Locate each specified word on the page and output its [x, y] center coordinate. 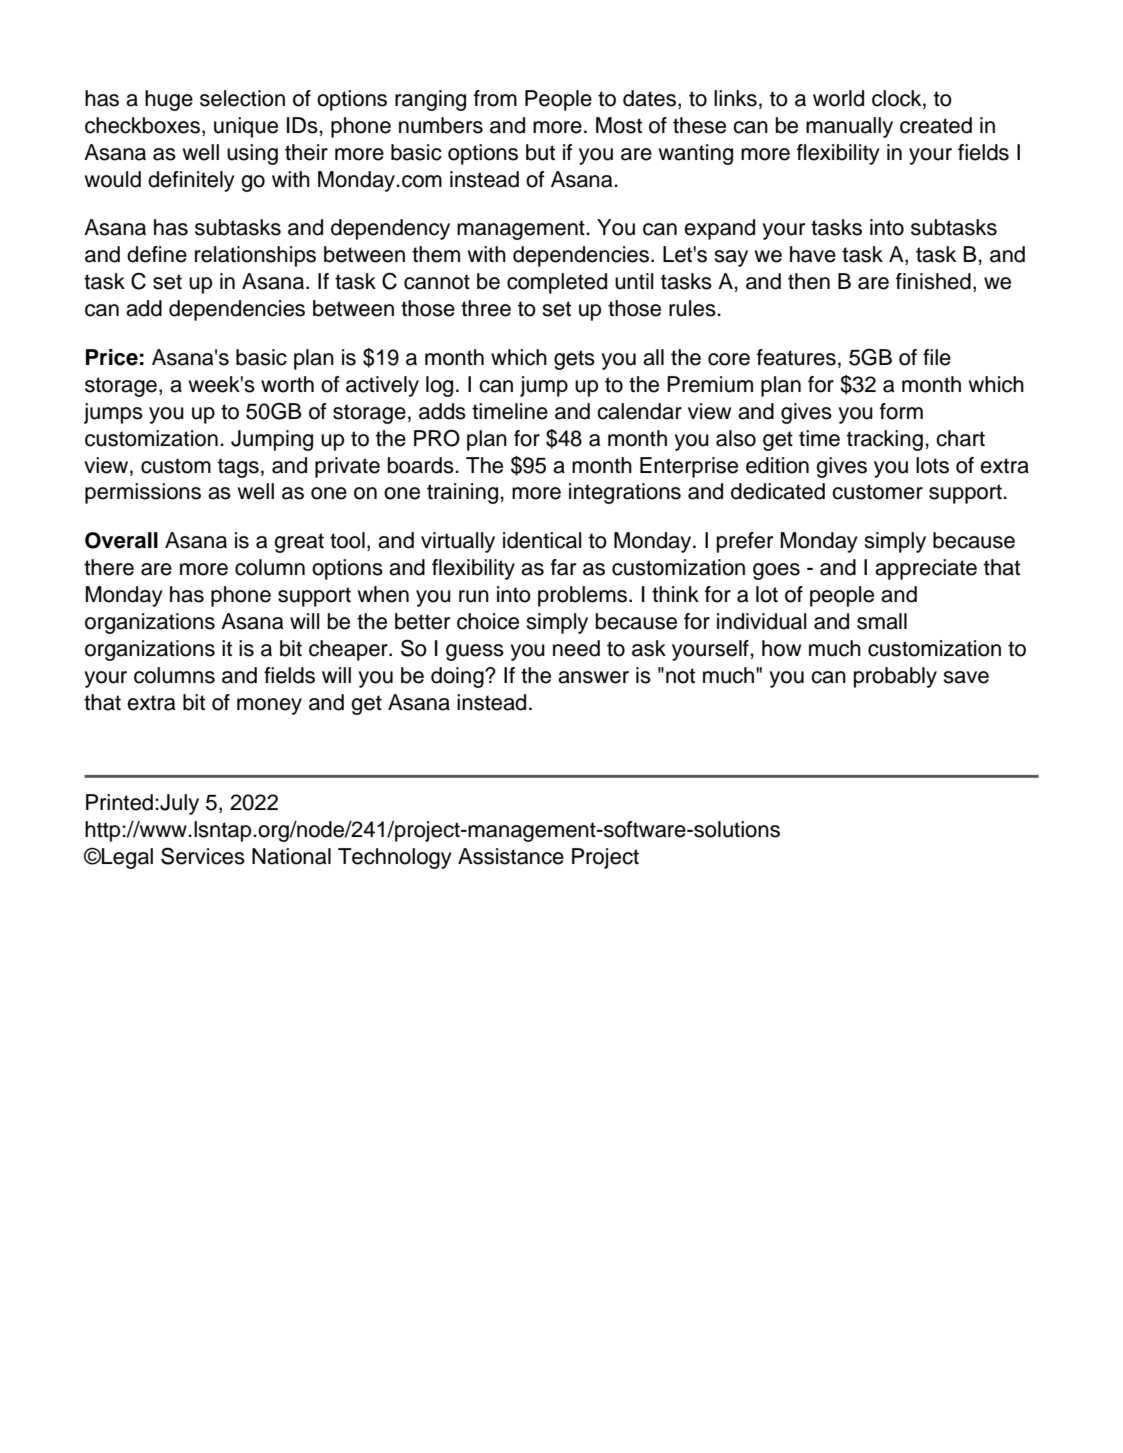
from [495, 98]
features [796, 357]
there [109, 567]
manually [849, 127]
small [882, 621]
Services [203, 856]
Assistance [511, 856]
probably [895, 677]
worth [287, 384]
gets [574, 360]
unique [246, 127]
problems [584, 596]
